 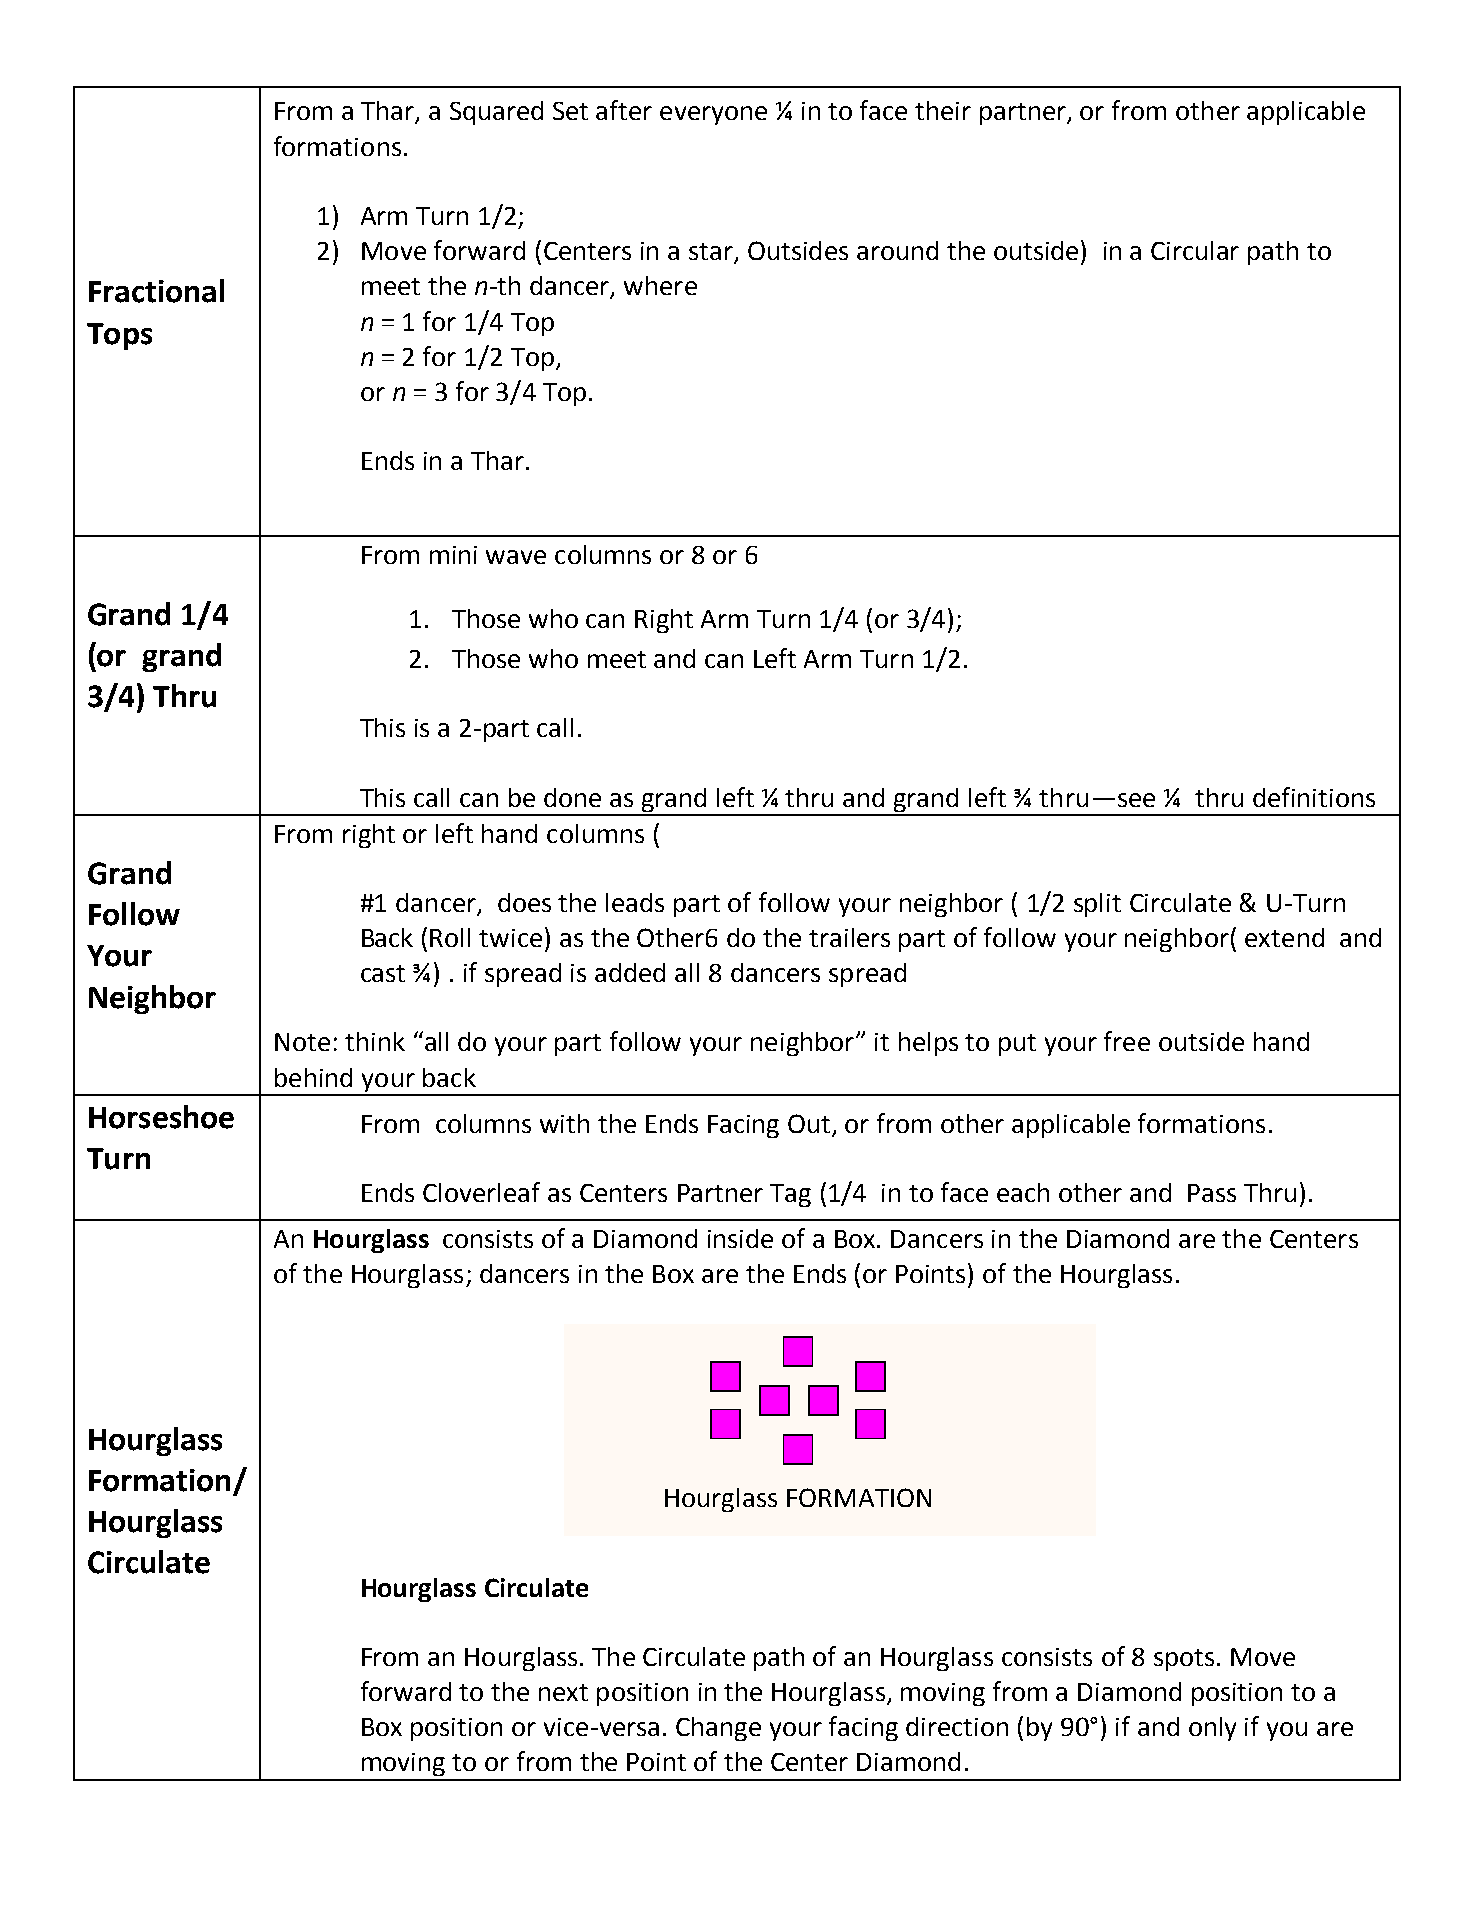 I want to click on leads, so click(x=635, y=902).
